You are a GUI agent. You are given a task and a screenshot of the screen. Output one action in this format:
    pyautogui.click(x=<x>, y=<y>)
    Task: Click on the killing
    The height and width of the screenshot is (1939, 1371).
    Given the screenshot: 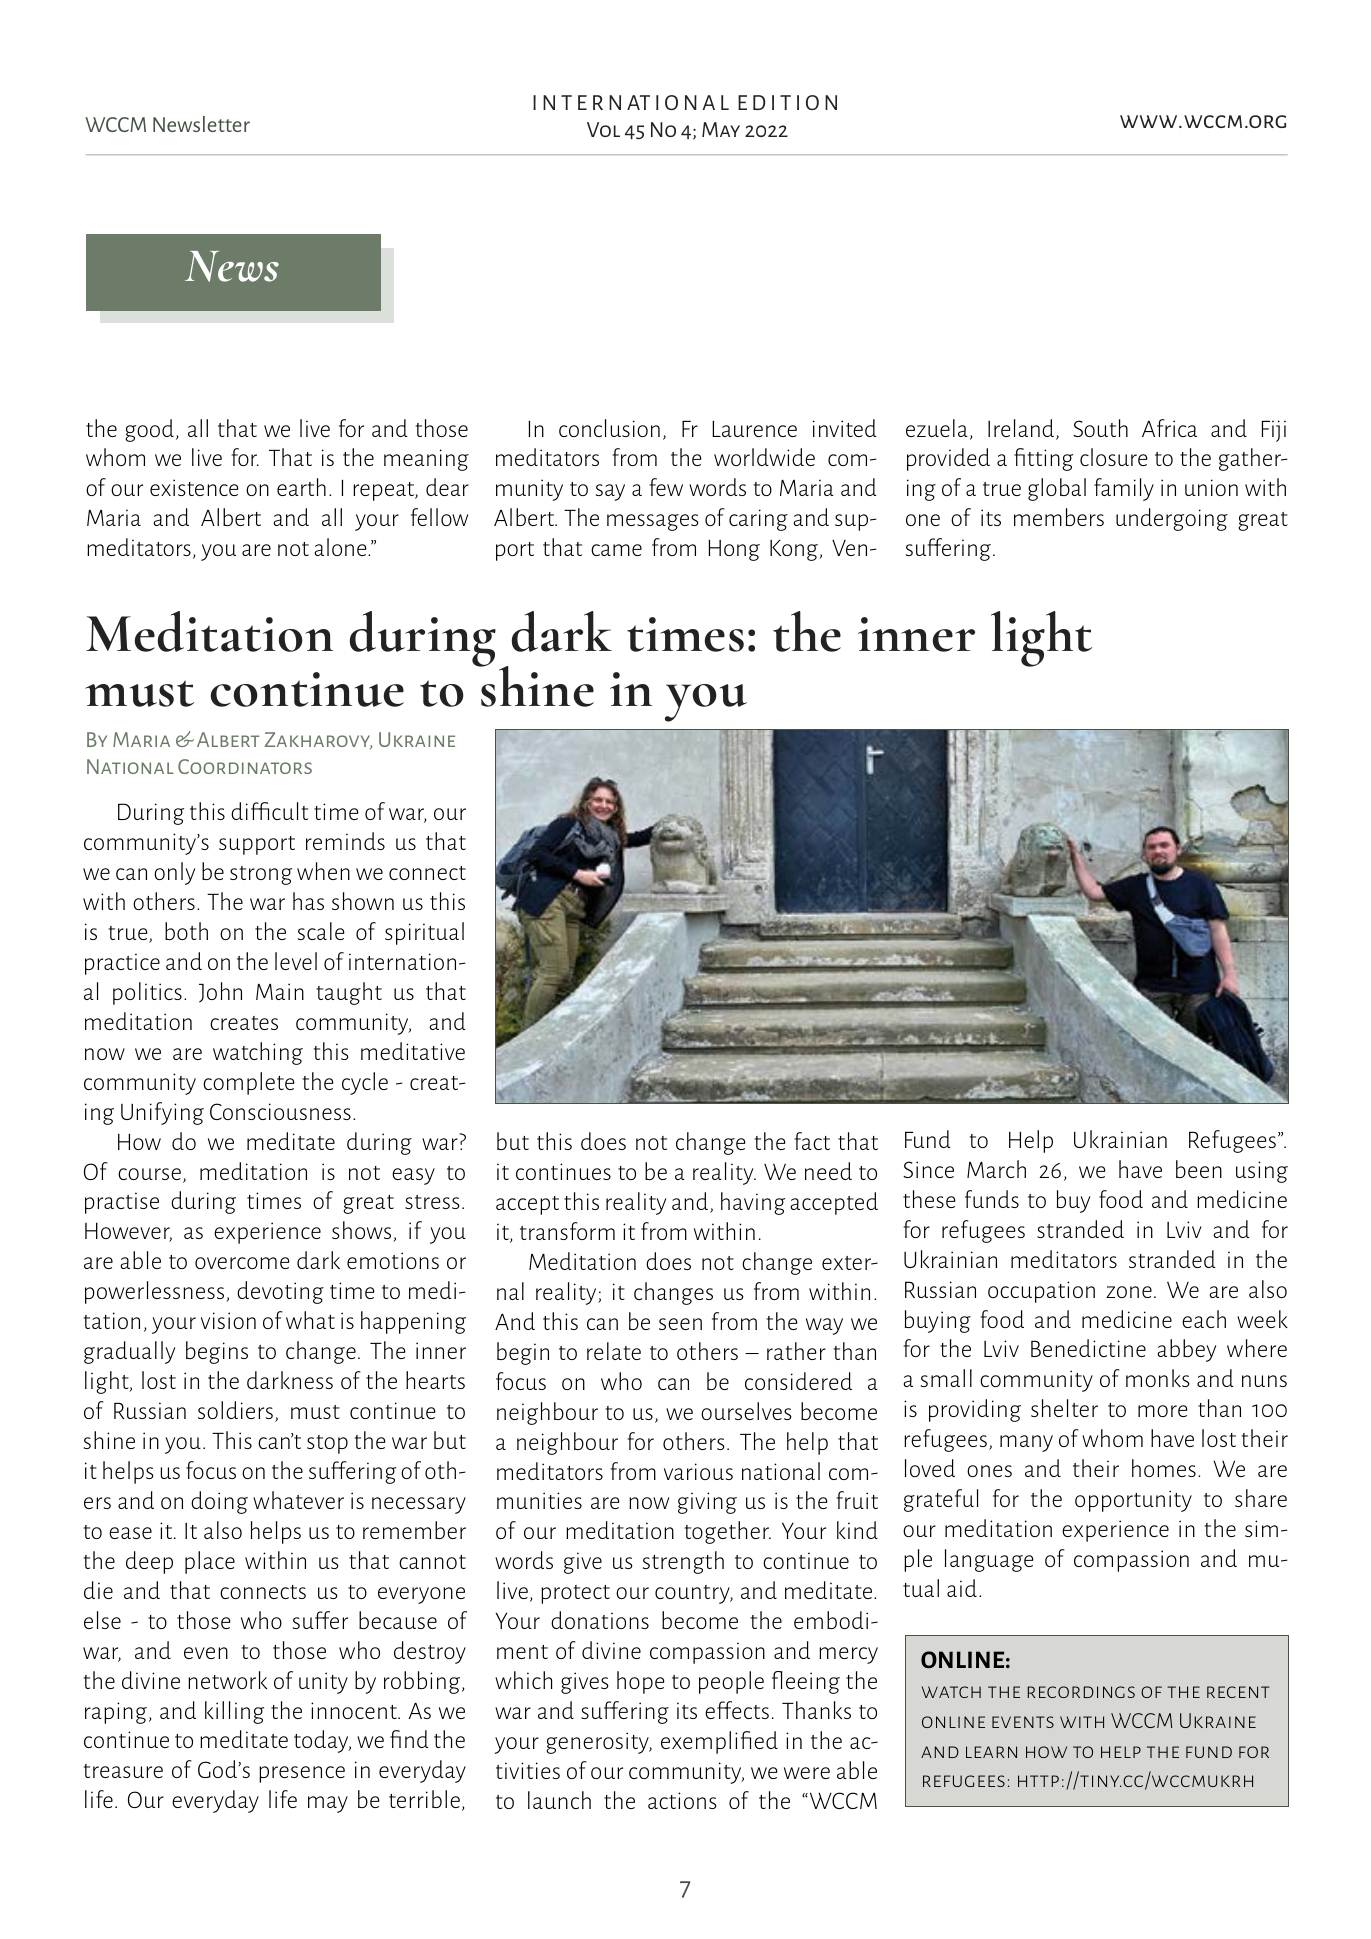 What is the action you would take?
    pyautogui.click(x=234, y=1712)
